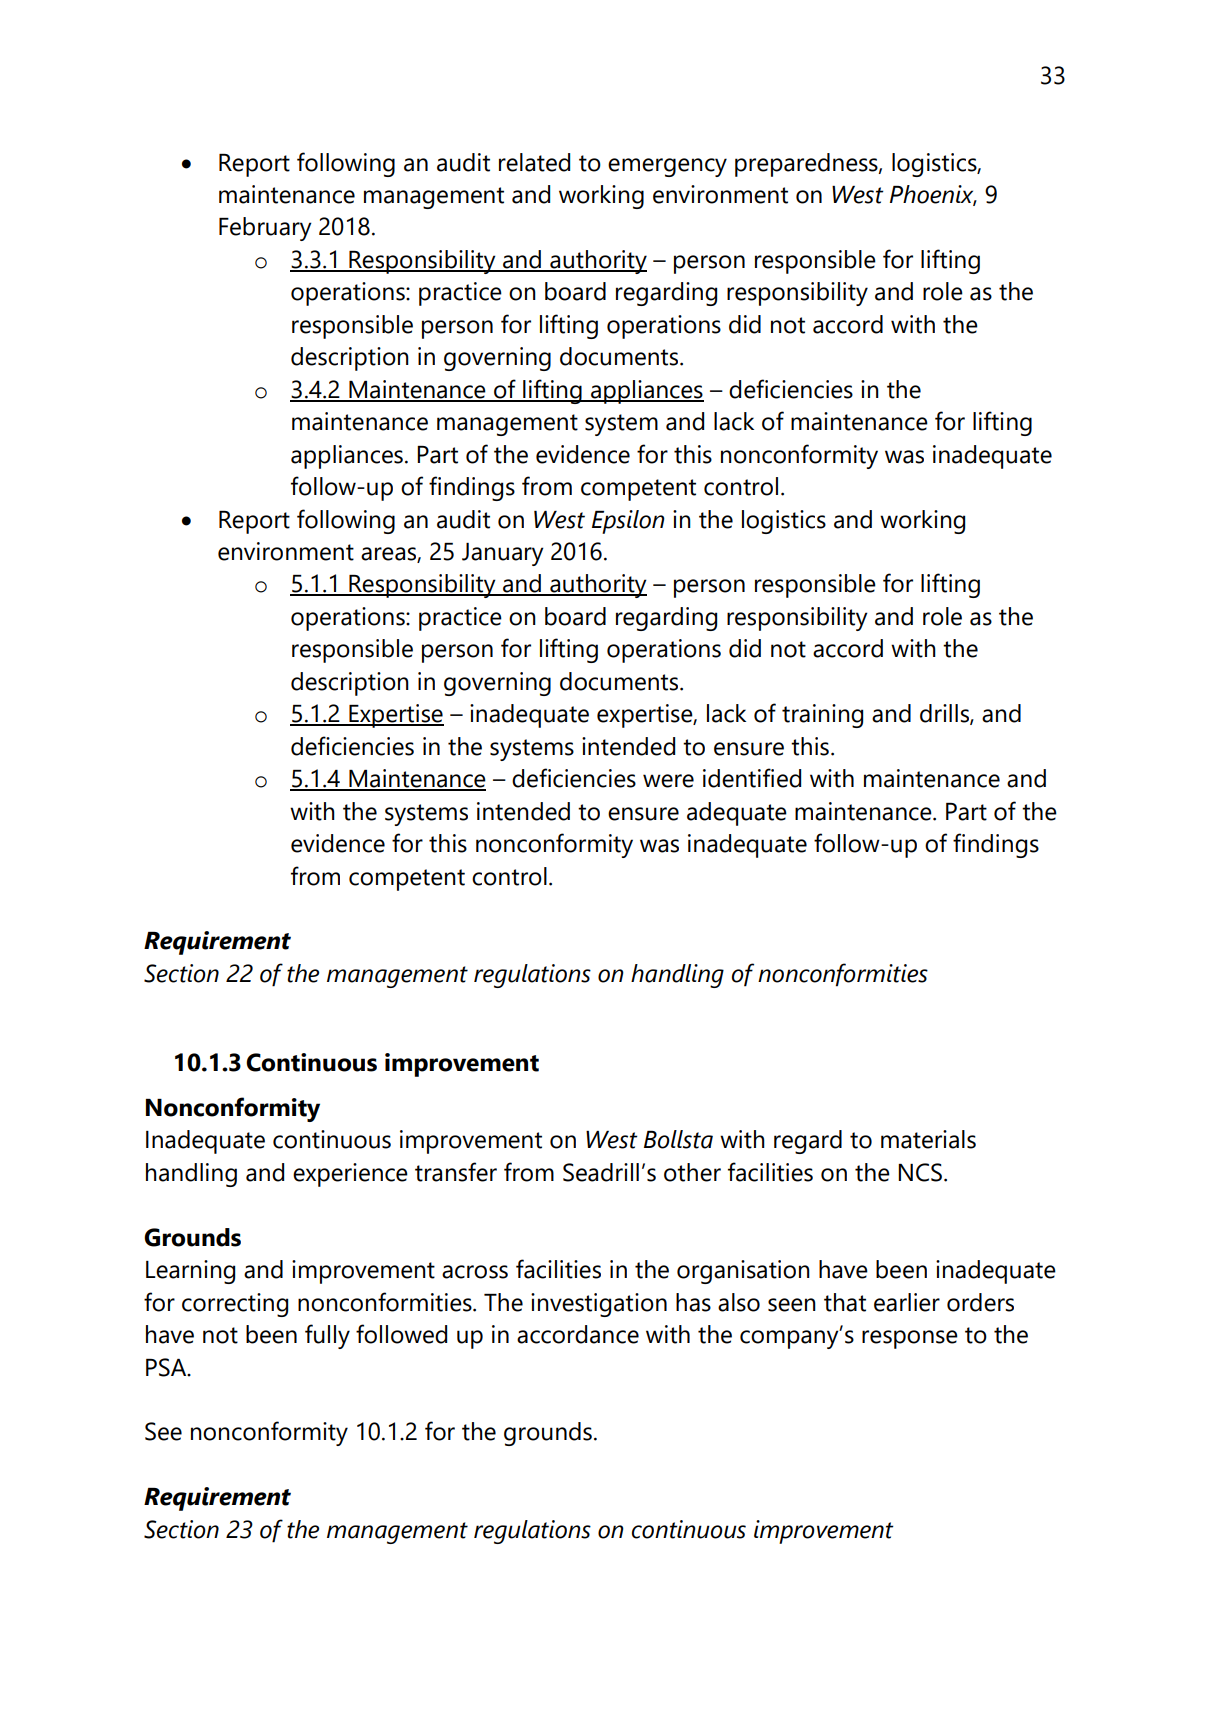 This screenshot has height=1712, width=1210. What do you see at coordinates (822, 716) in the screenshot?
I see `training` at bounding box center [822, 716].
